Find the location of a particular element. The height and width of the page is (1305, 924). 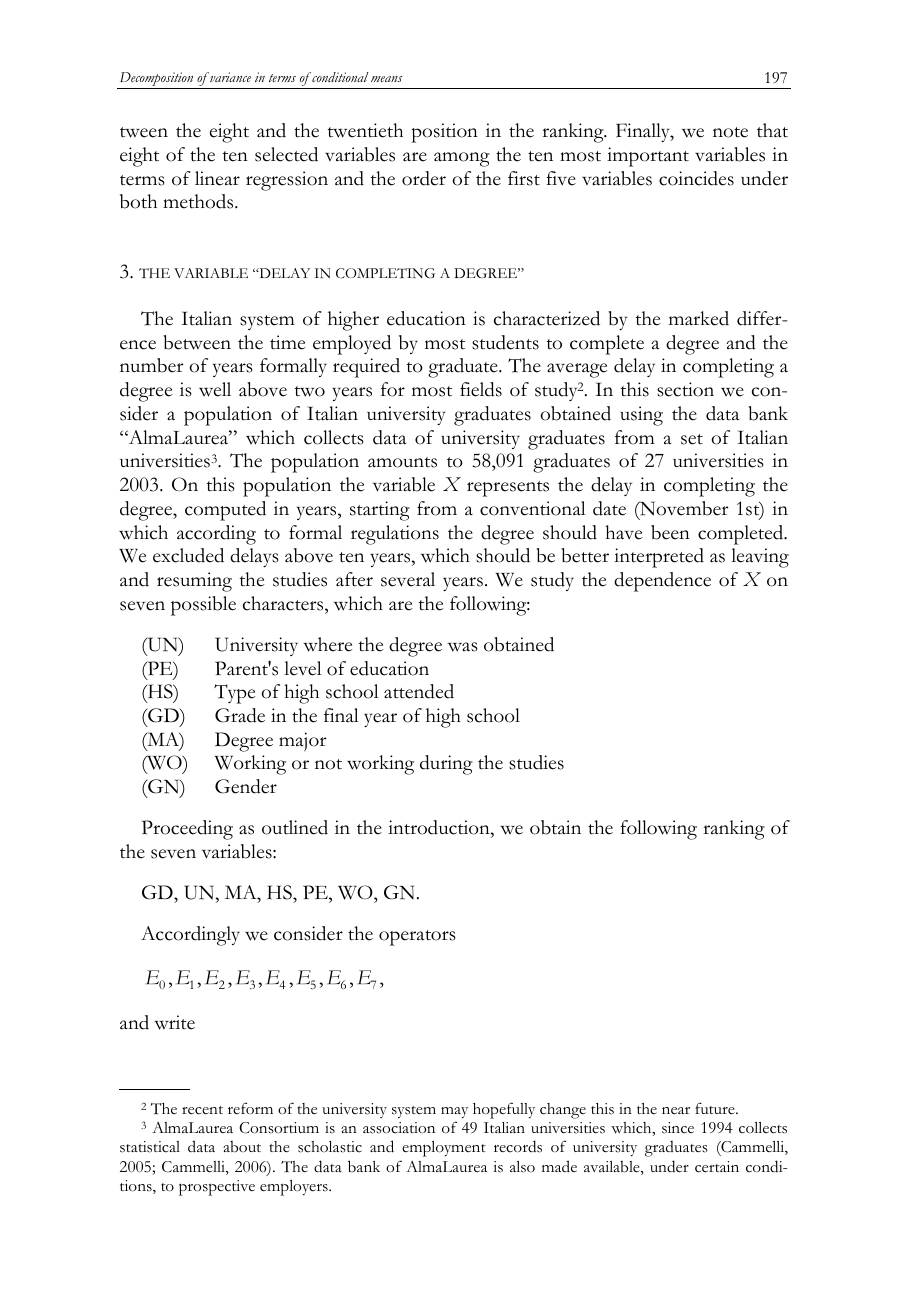

Proceeding is located at coordinates (187, 830).
